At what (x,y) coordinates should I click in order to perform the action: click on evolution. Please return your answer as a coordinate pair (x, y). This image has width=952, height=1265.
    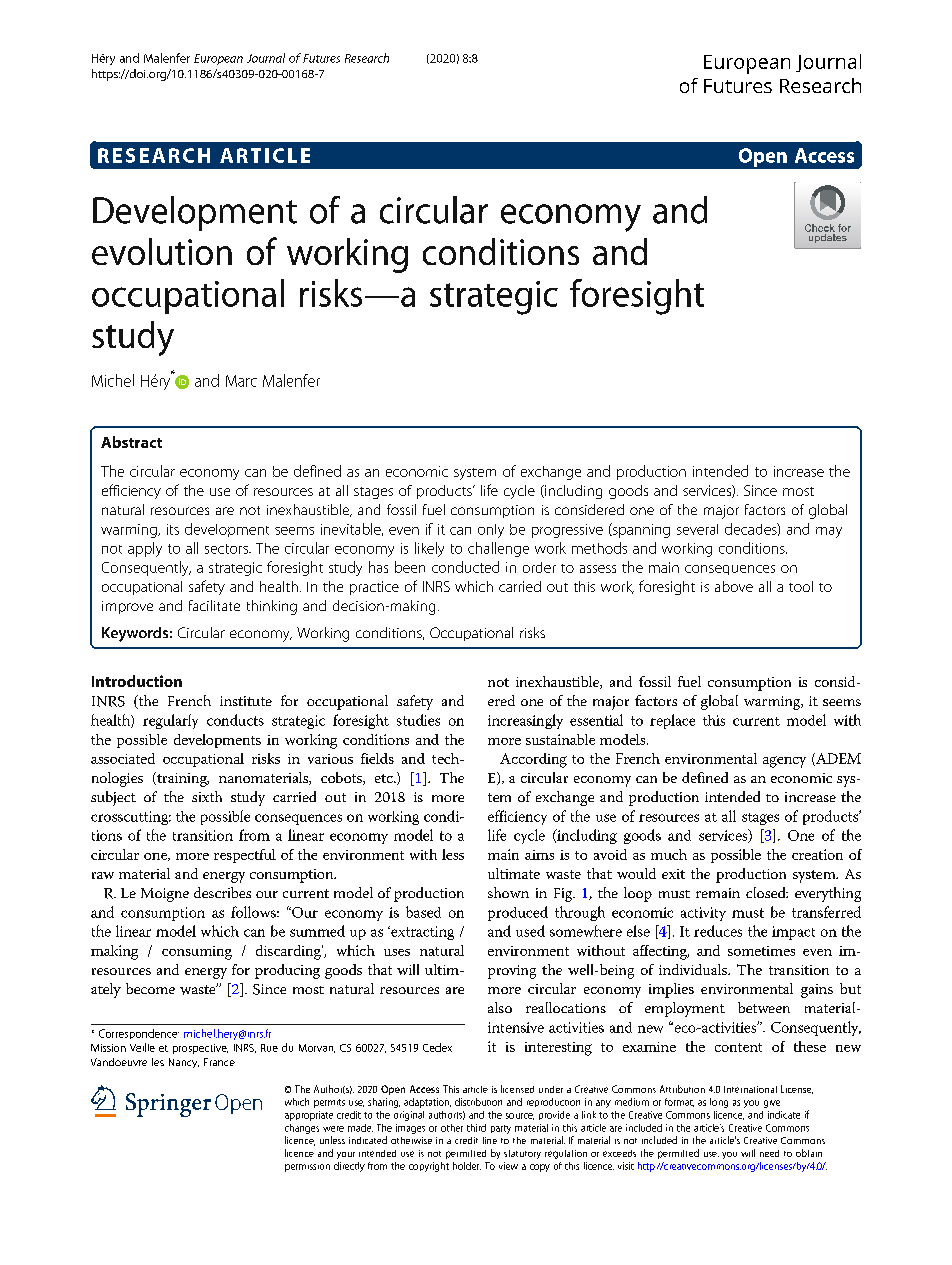
    Looking at the image, I should click on (162, 251).
